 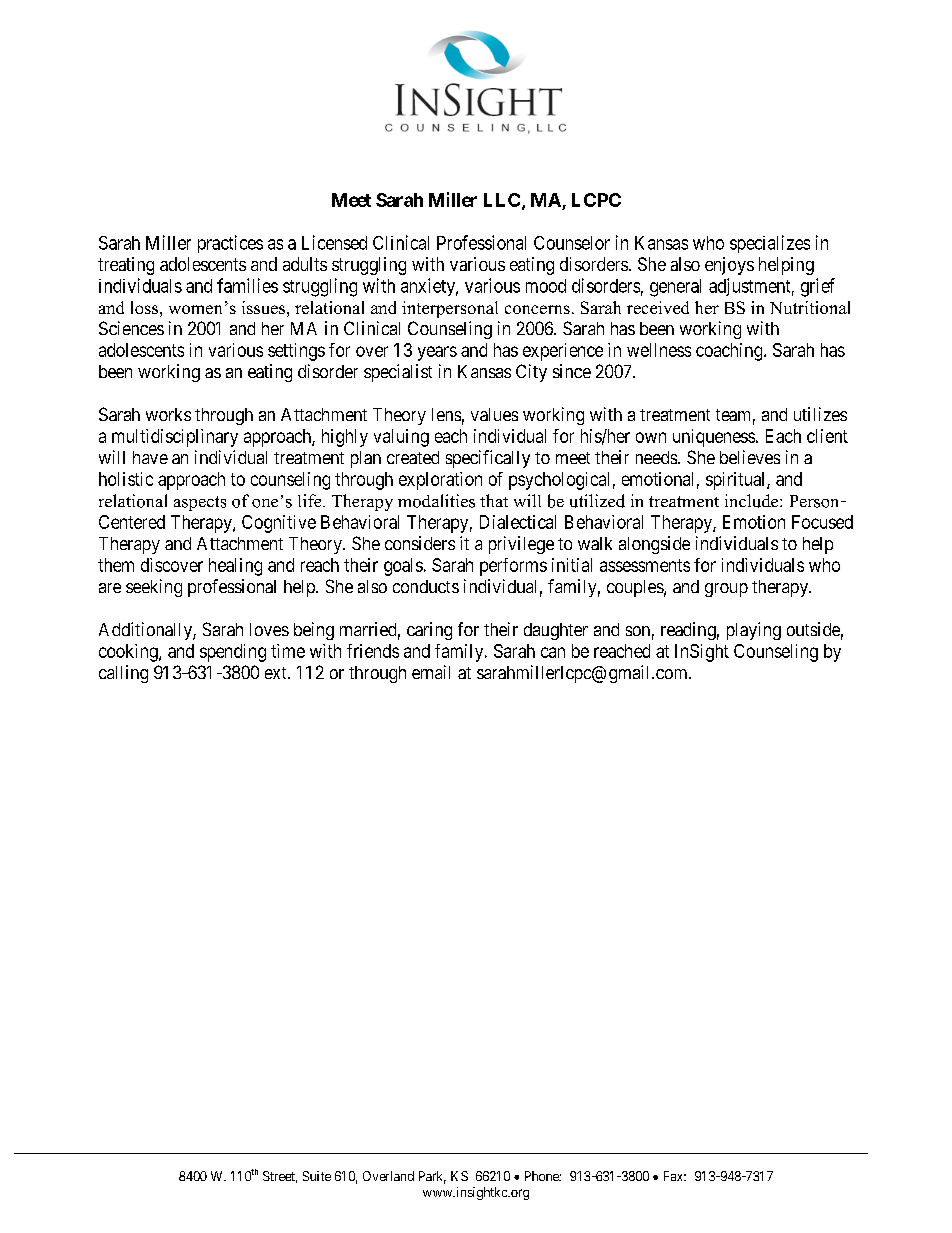 I want to click on that, so click(x=494, y=500).
